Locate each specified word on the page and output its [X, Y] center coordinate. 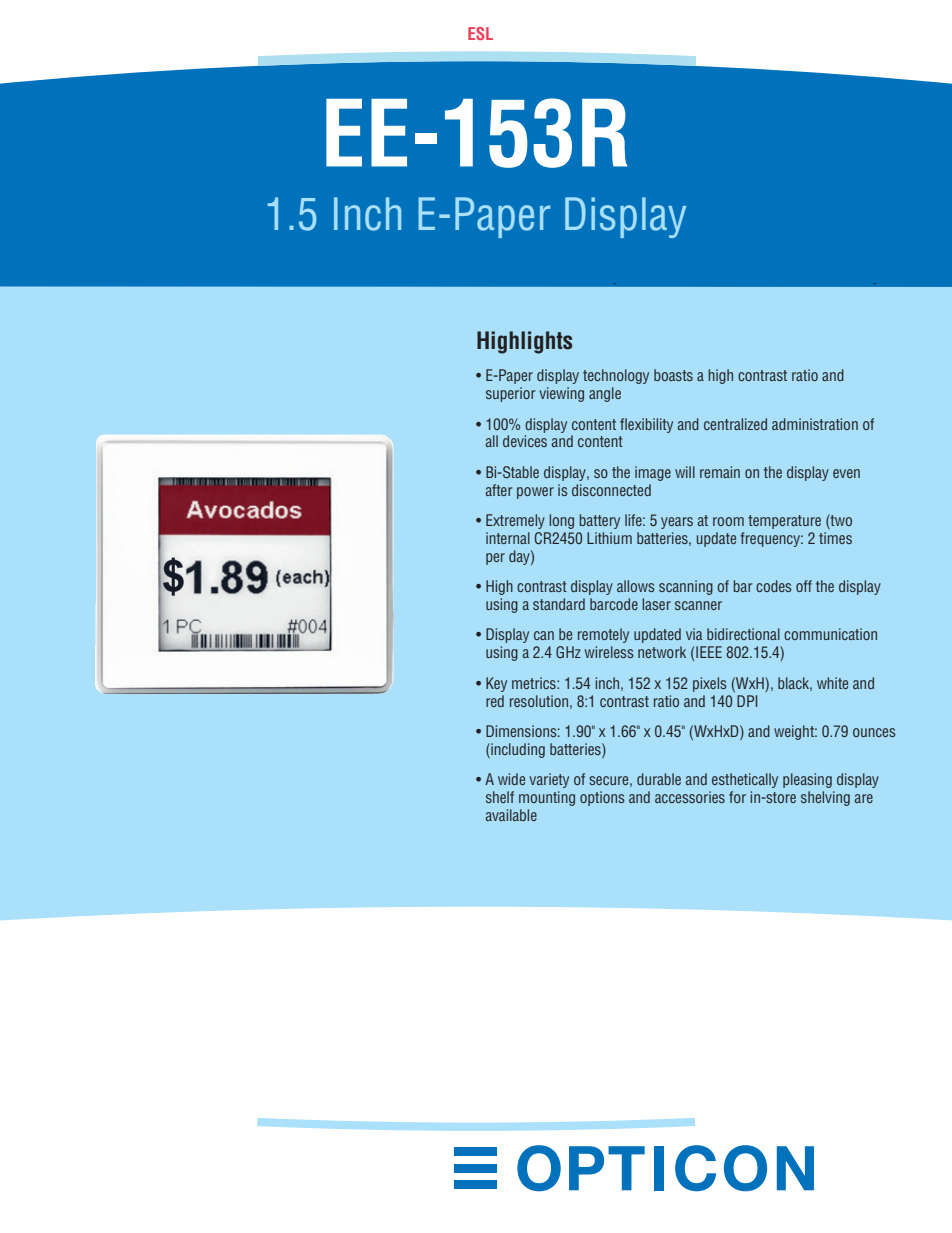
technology [616, 376]
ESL [480, 33]
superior [511, 394]
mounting [547, 798]
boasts [673, 375]
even [846, 473]
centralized [735, 424]
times [835, 538]
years [677, 523]
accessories [690, 797]
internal [508, 538]
